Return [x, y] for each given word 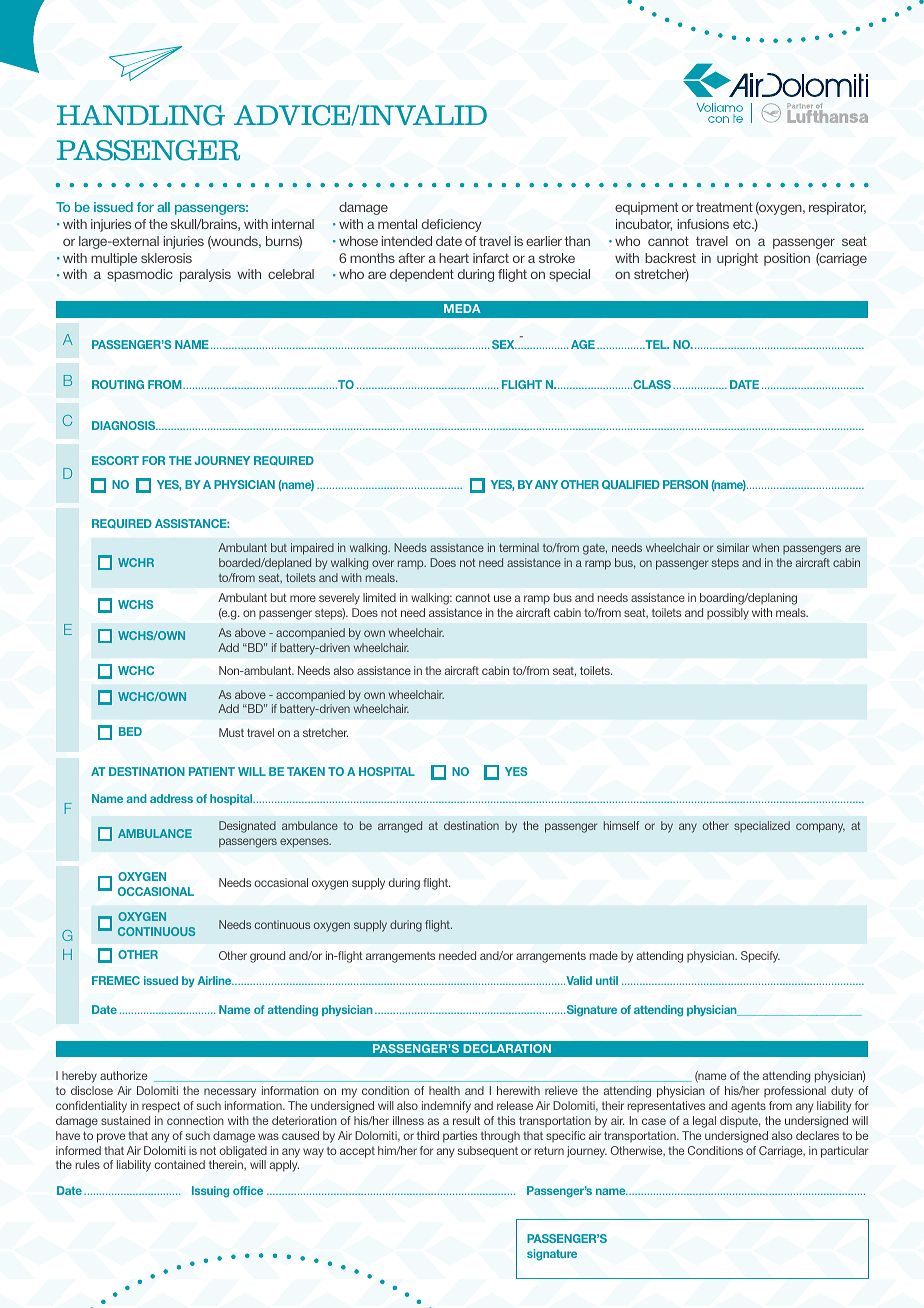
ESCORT [115, 460]
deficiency [452, 225]
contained [179, 1164]
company [820, 828]
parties [460, 1137]
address [171, 798]
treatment [724, 207]
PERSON [685, 484]
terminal [519, 547]
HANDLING [141, 115]
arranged [400, 827]
